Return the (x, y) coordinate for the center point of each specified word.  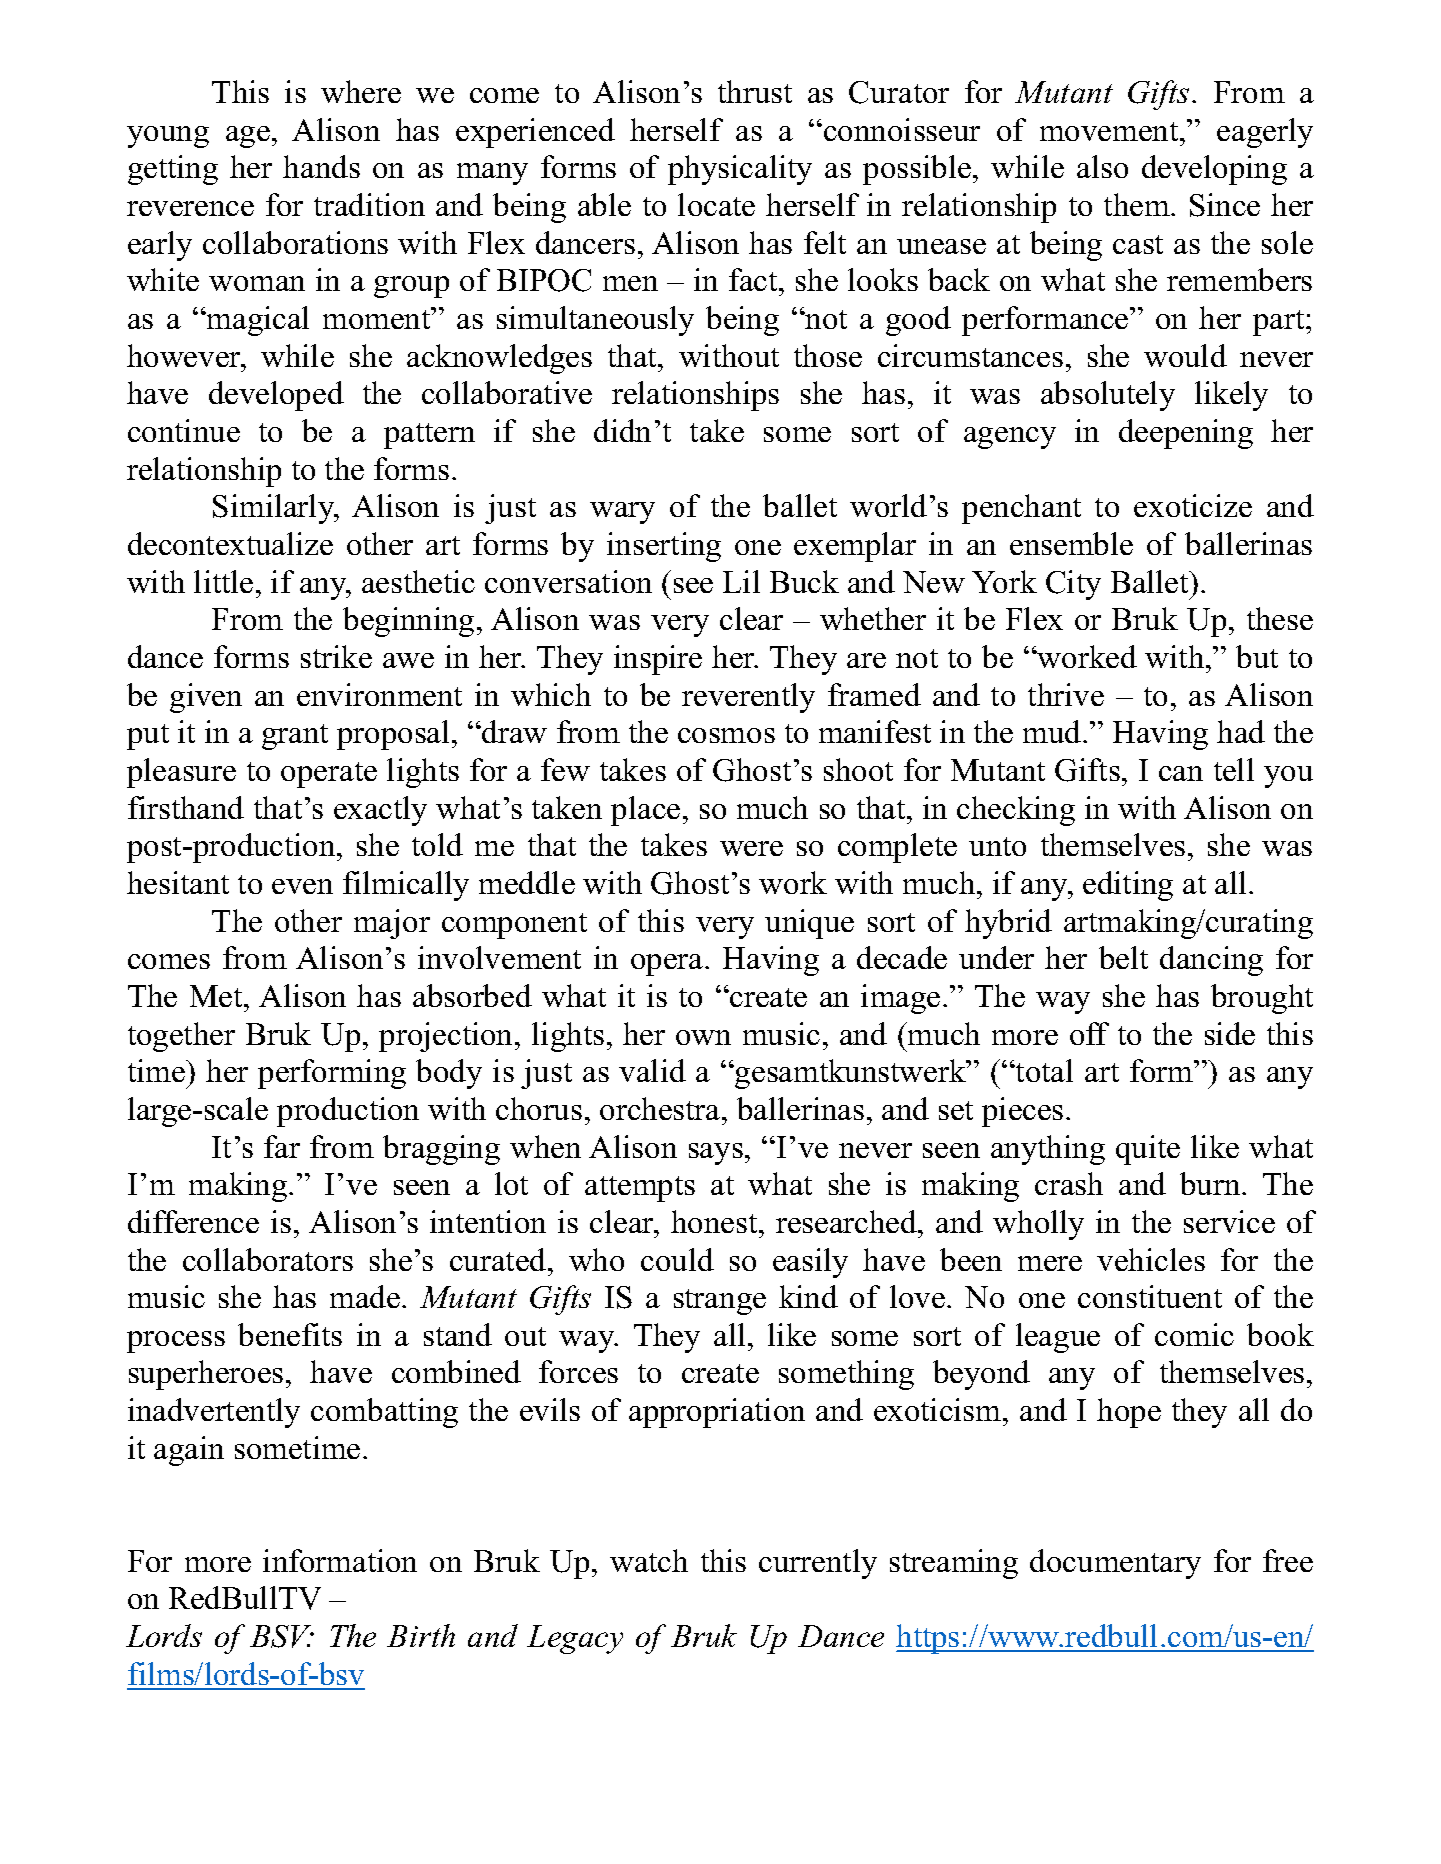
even (302, 886)
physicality (740, 170)
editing (1128, 886)
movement (1110, 131)
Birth (421, 1635)
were (751, 848)
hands (321, 166)
